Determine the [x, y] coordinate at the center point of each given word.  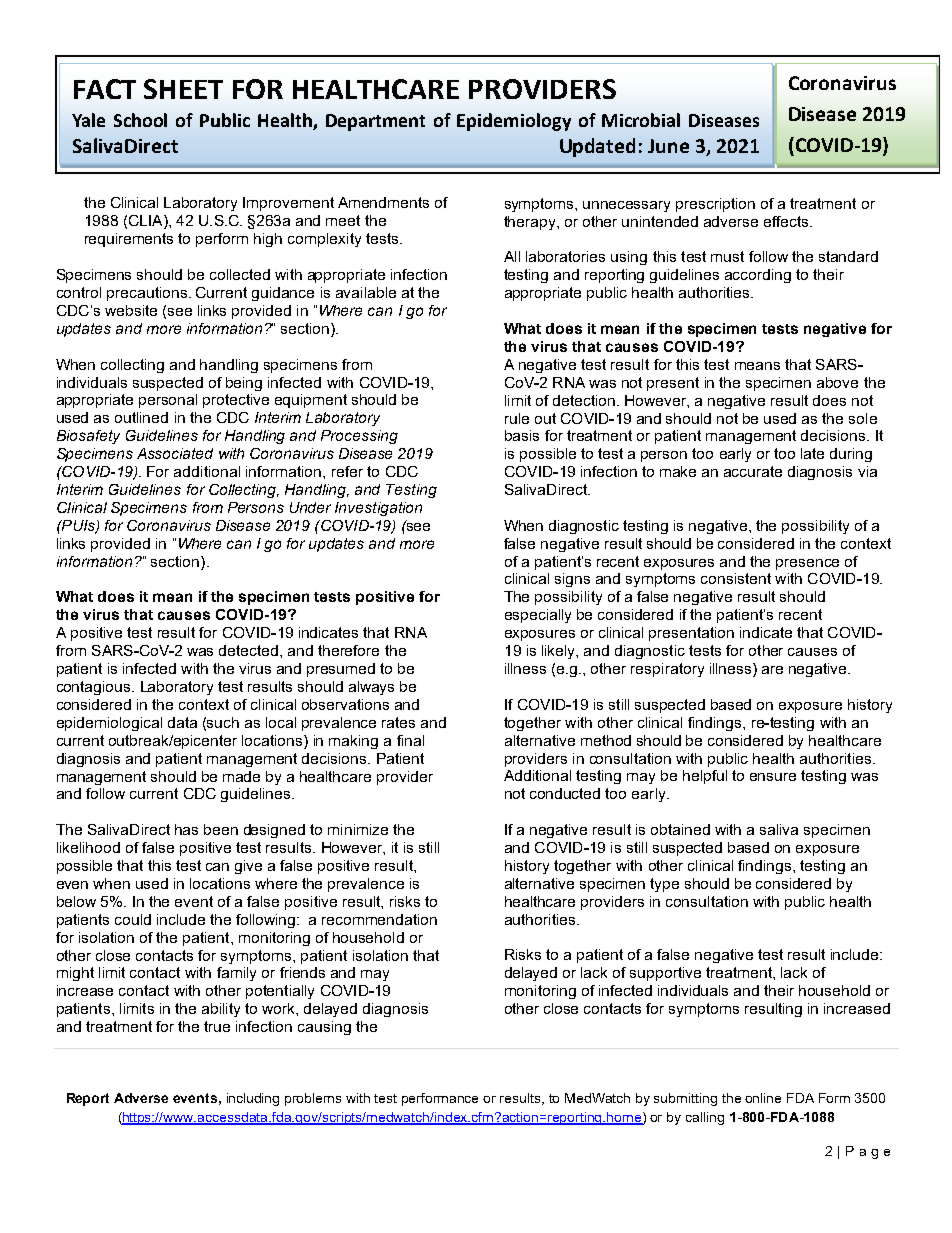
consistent [736, 578]
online [763, 1098]
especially [538, 616]
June [668, 146]
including [253, 1099]
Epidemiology [514, 122]
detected [248, 650]
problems [313, 1099]
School [140, 120]
